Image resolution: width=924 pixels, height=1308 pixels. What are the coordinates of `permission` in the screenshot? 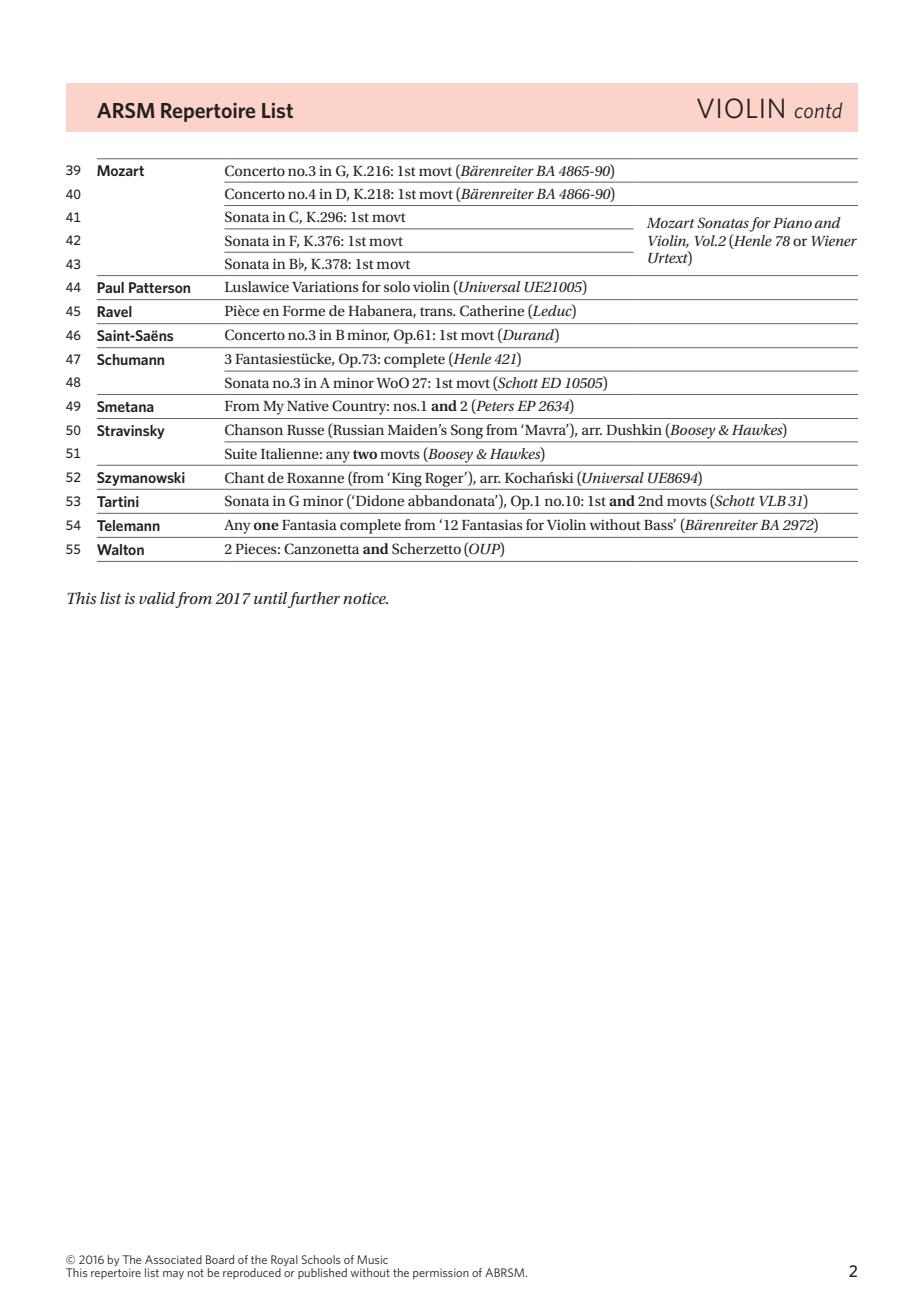 It's located at (441, 1273).
